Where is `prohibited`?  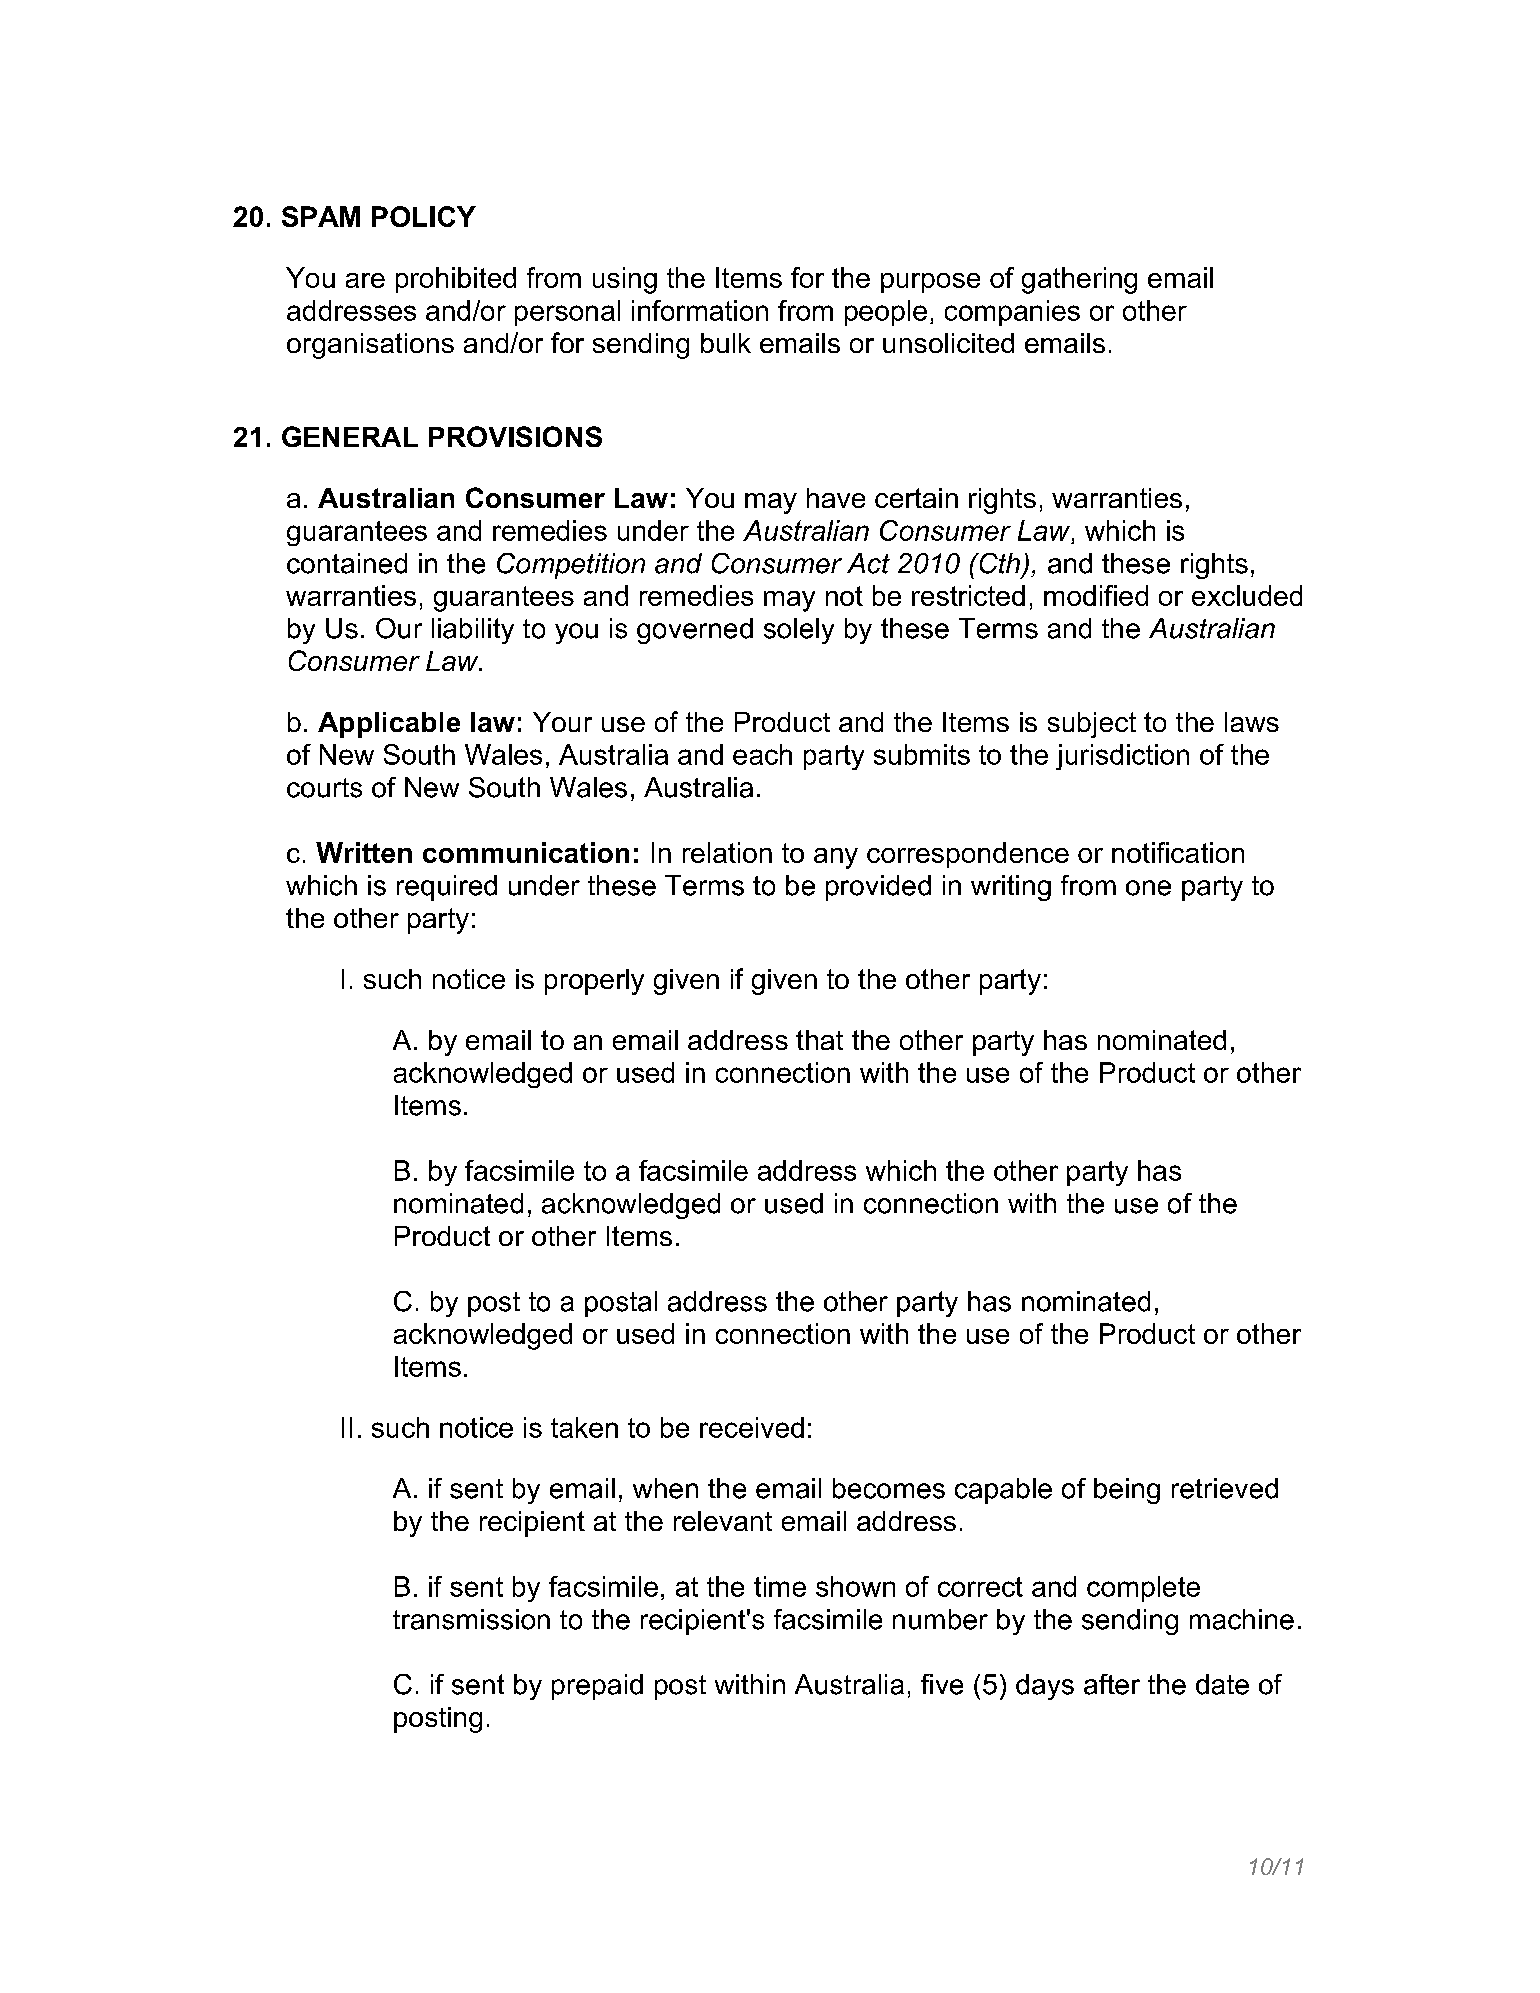
prohibited is located at coordinates (456, 280).
